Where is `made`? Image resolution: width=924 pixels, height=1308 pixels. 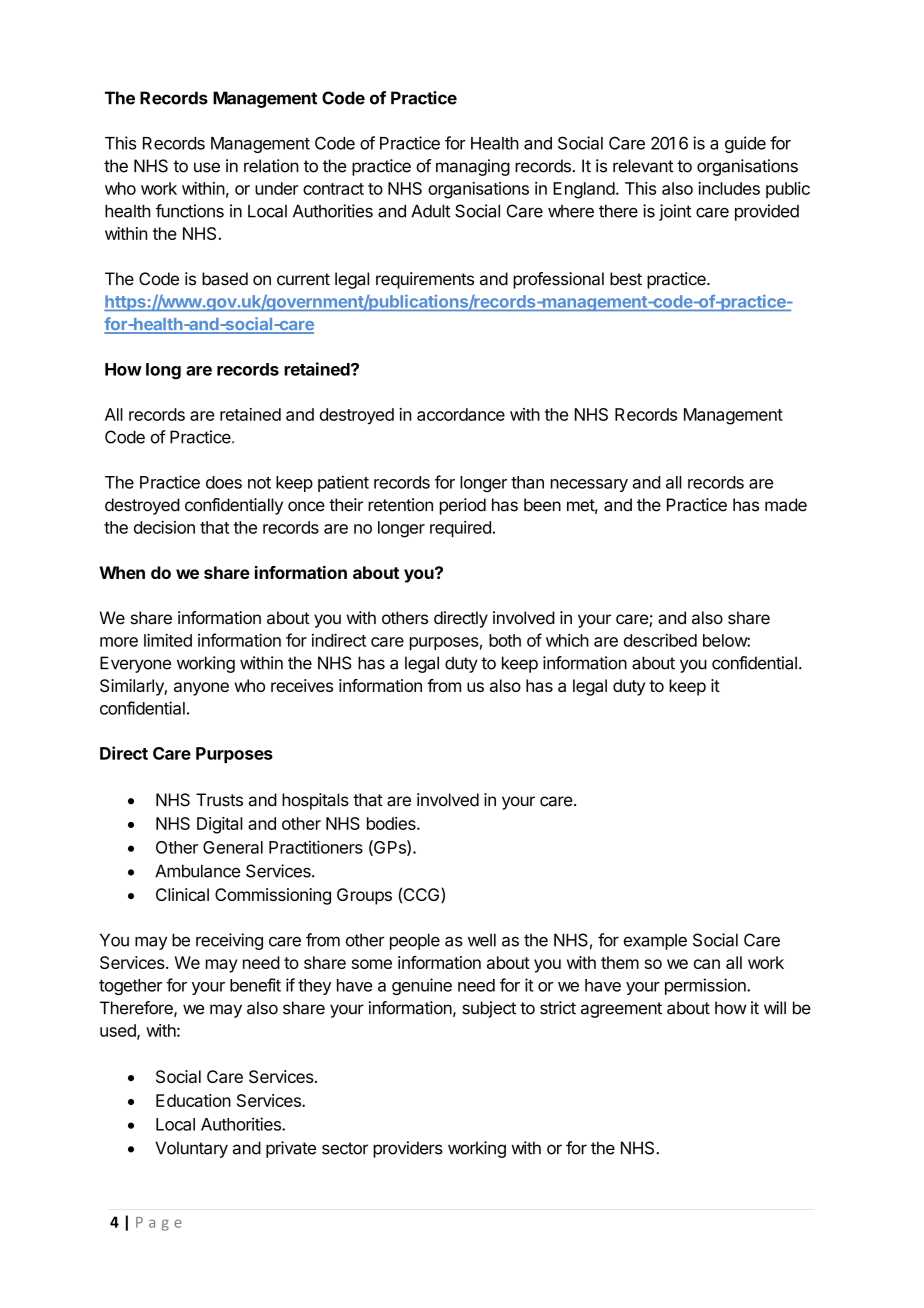
made is located at coordinates (786, 505).
